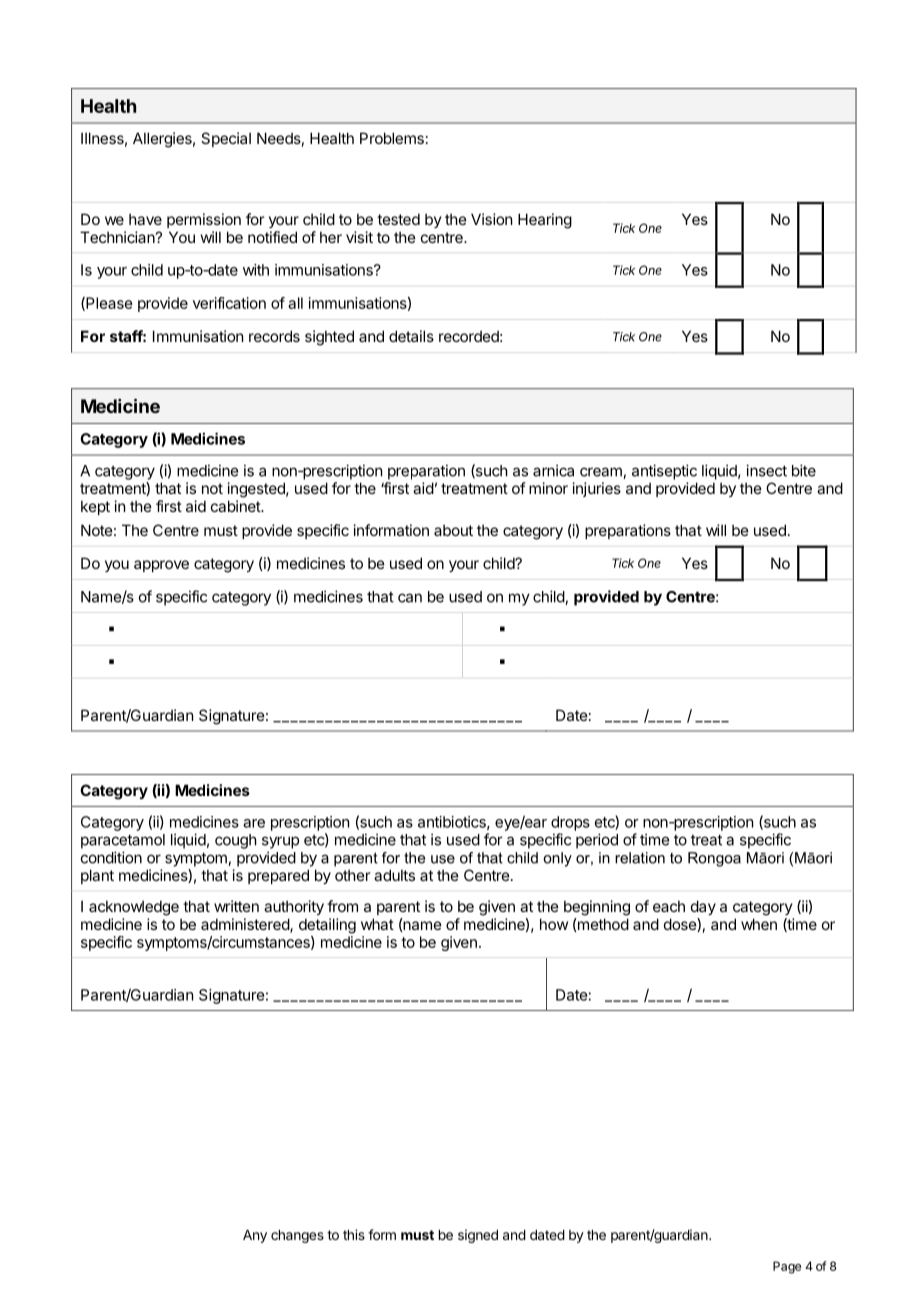  What do you see at coordinates (787, 1267) in the page?
I see `Page` at bounding box center [787, 1267].
